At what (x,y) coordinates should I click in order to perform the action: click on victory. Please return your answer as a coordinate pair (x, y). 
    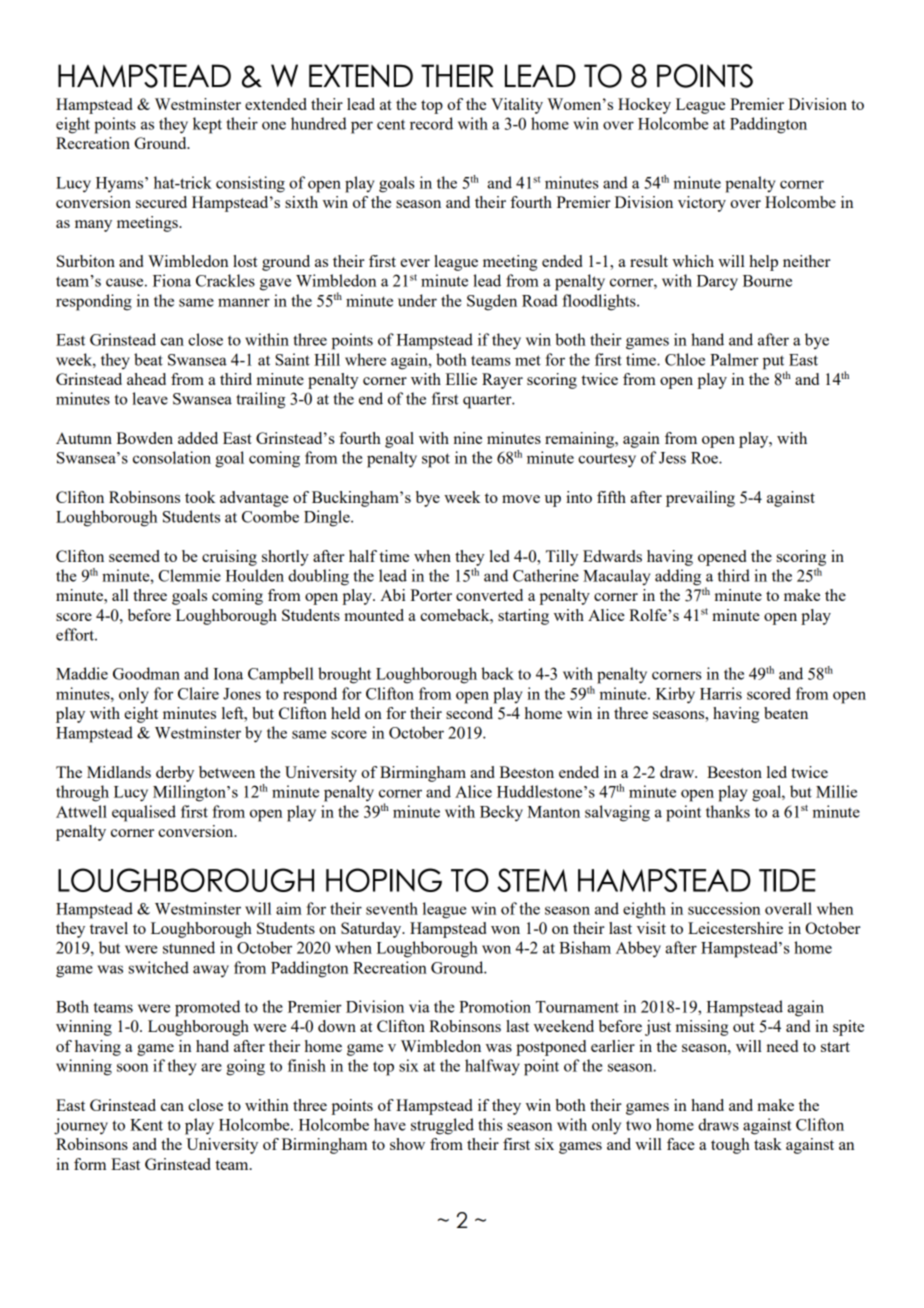
    Looking at the image, I should click on (702, 204).
